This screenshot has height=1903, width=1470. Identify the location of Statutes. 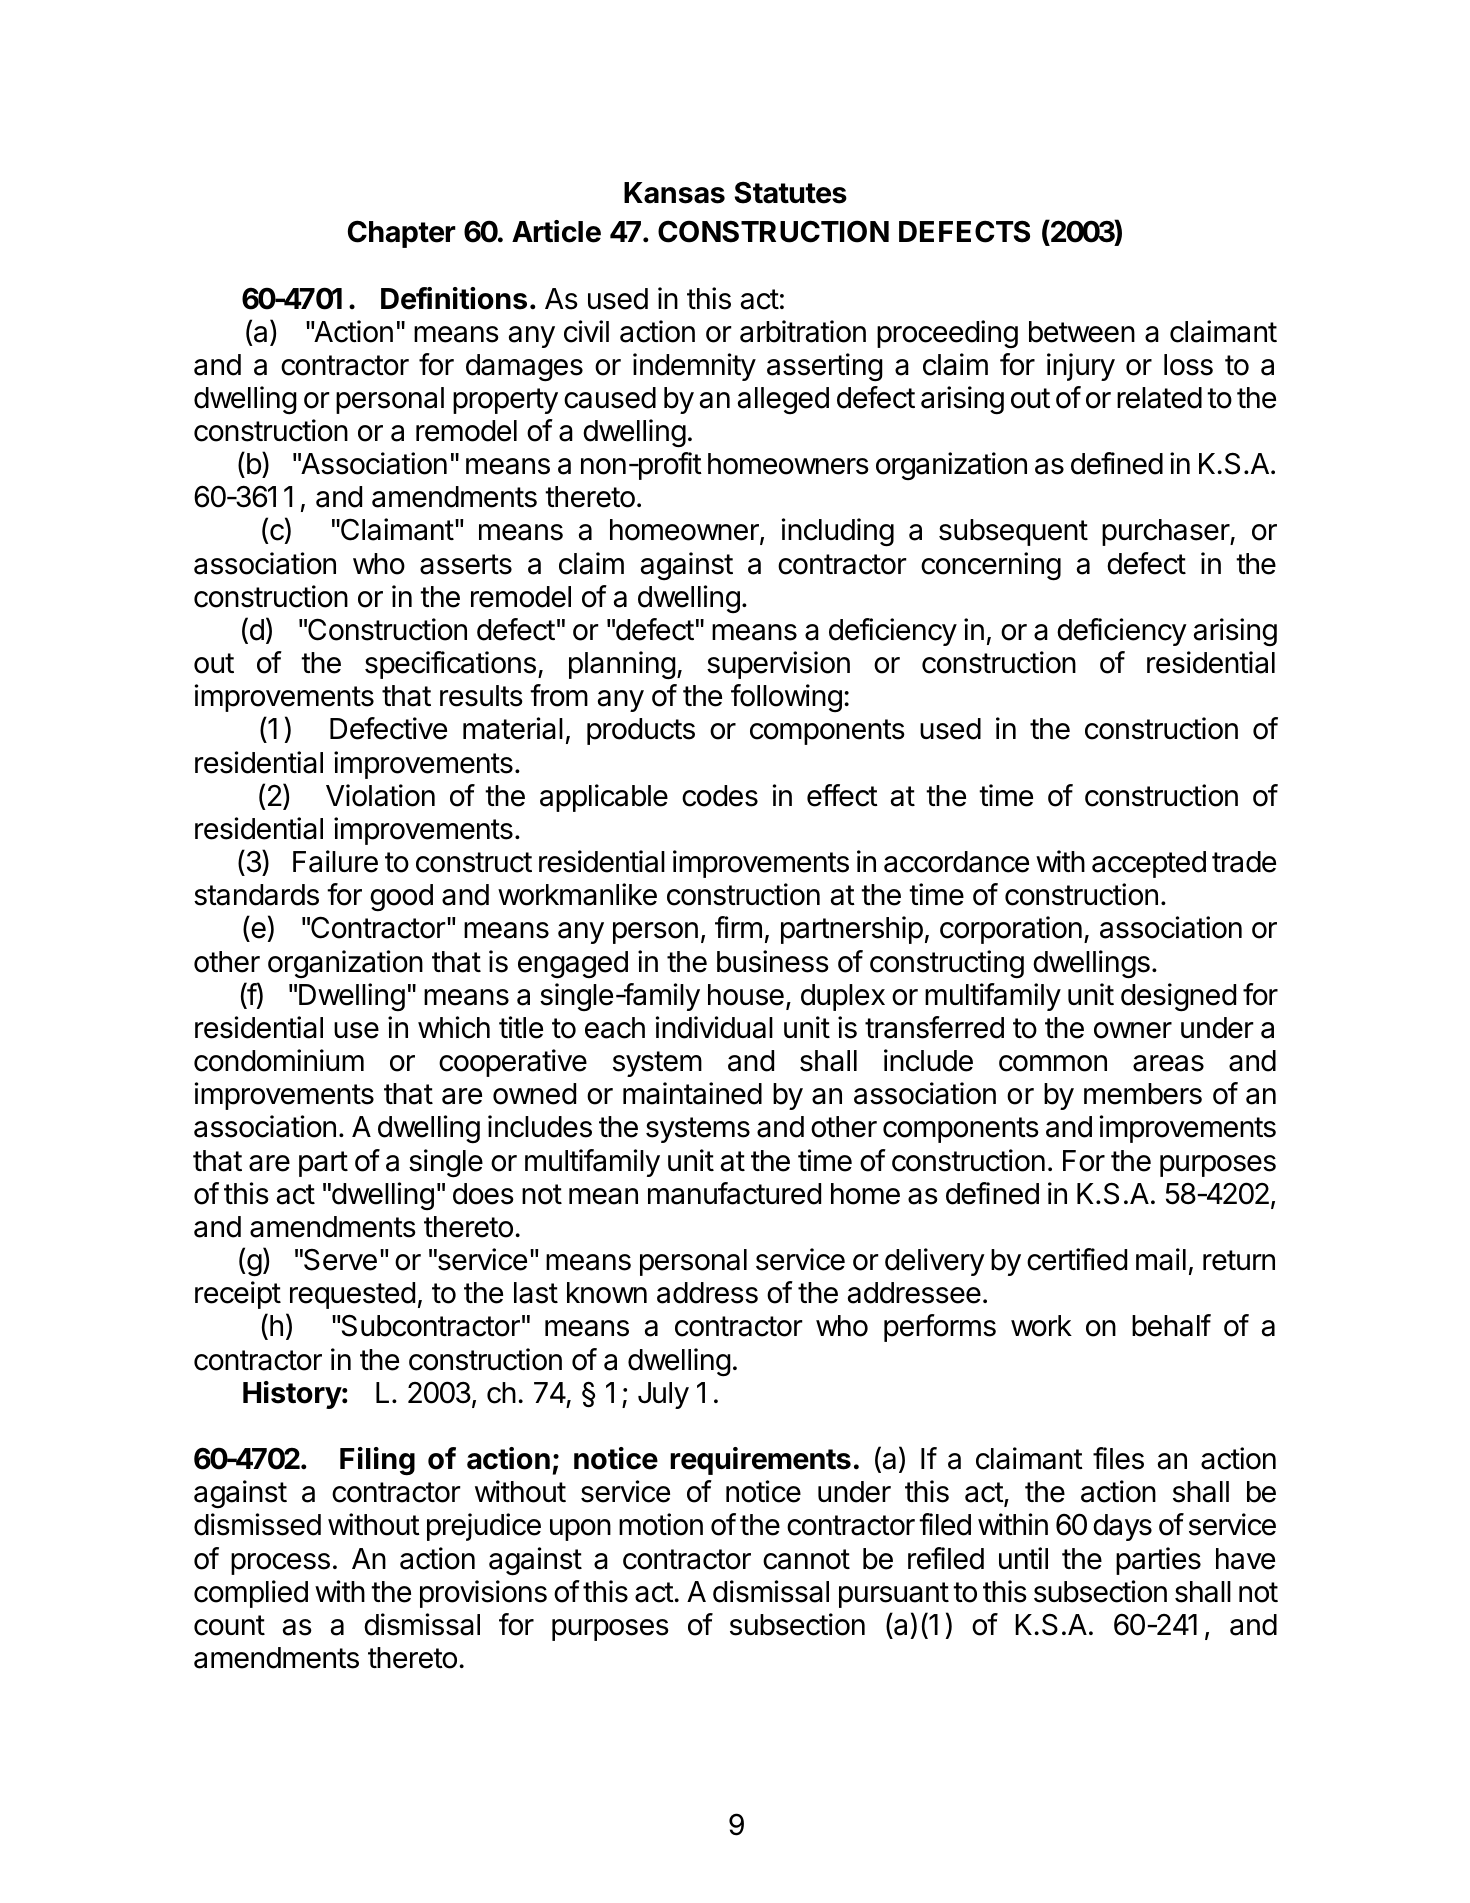
(791, 192).
